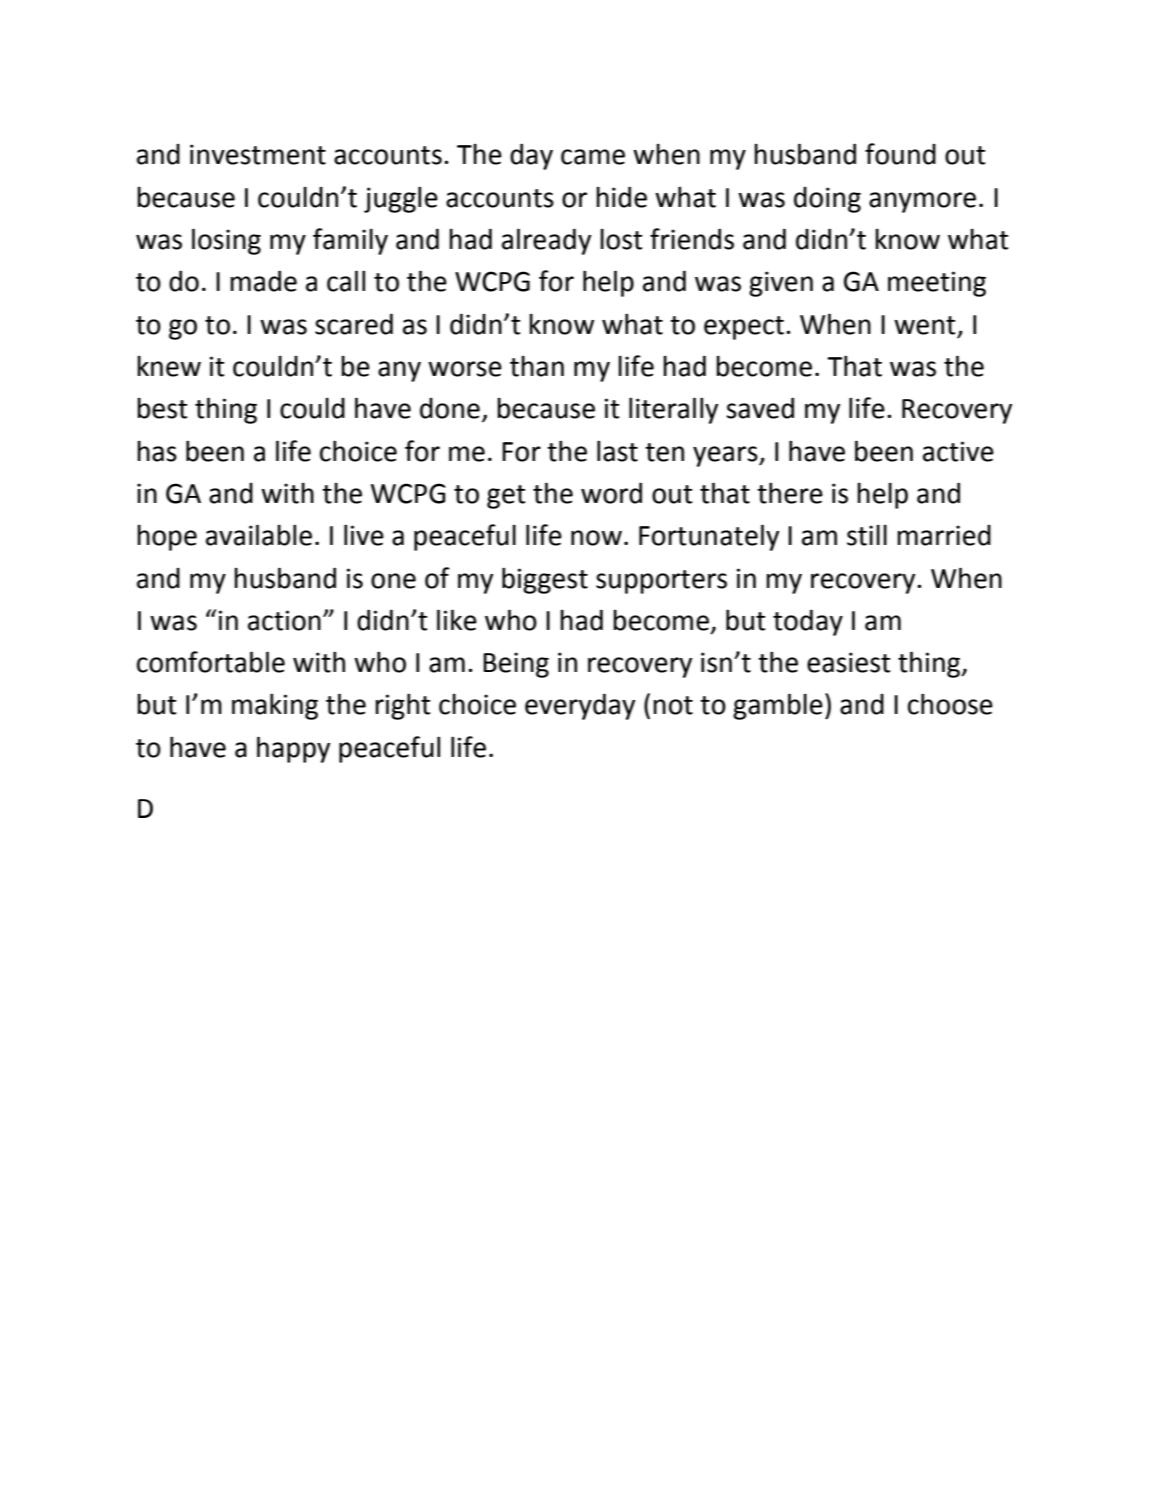  What do you see at coordinates (293, 749) in the screenshot?
I see `happy` at bounding box center [293, 749].
